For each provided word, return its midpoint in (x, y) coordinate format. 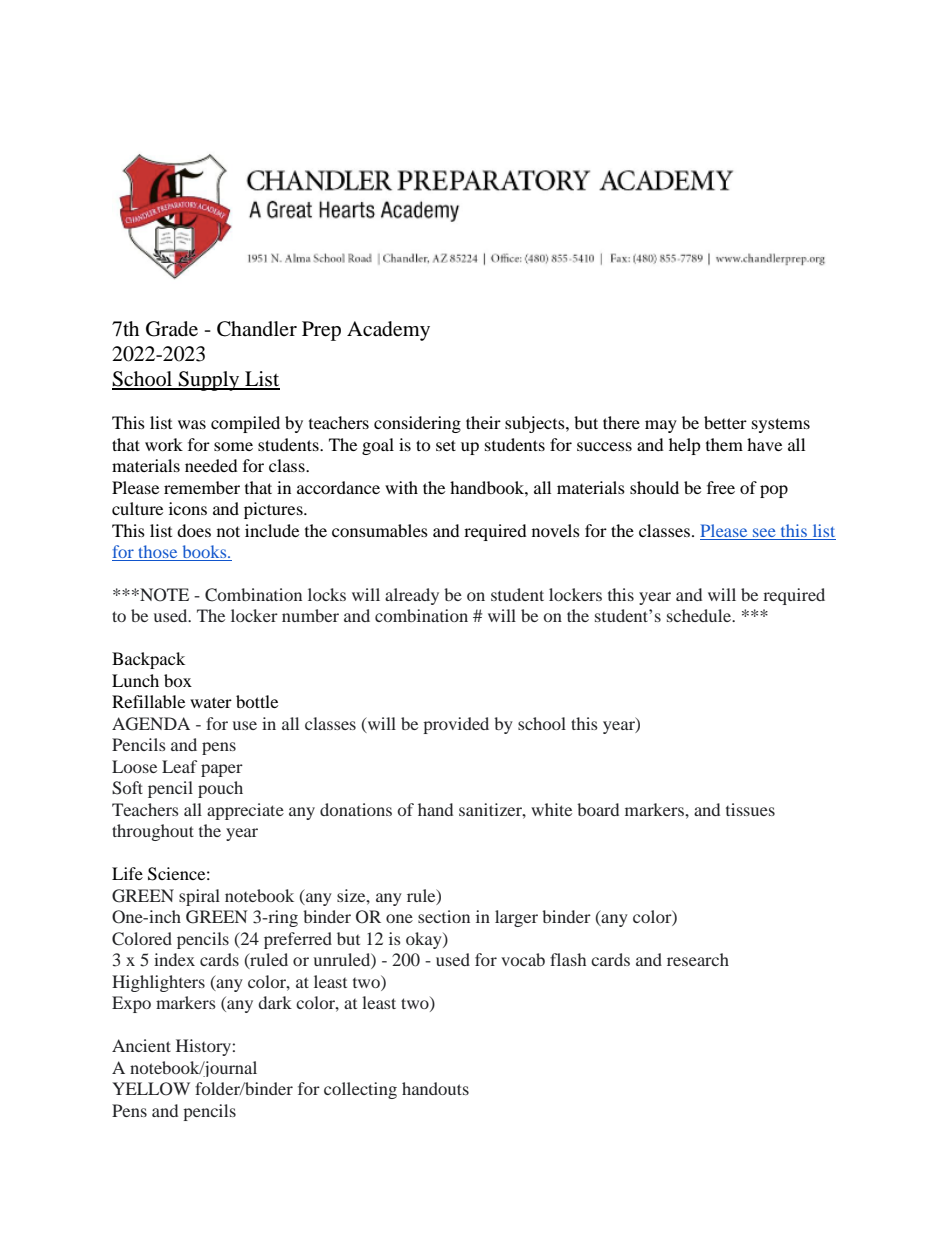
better (725, 422)
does (194, 530)
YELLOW (151, 1089)
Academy (388, 331)
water (211, 702)
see (764, 532)
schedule (700, 615)
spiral (199, 897)
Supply (209, 381)
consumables (380, 530)
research (698, 959)
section (444, 916)
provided (456, 725)
